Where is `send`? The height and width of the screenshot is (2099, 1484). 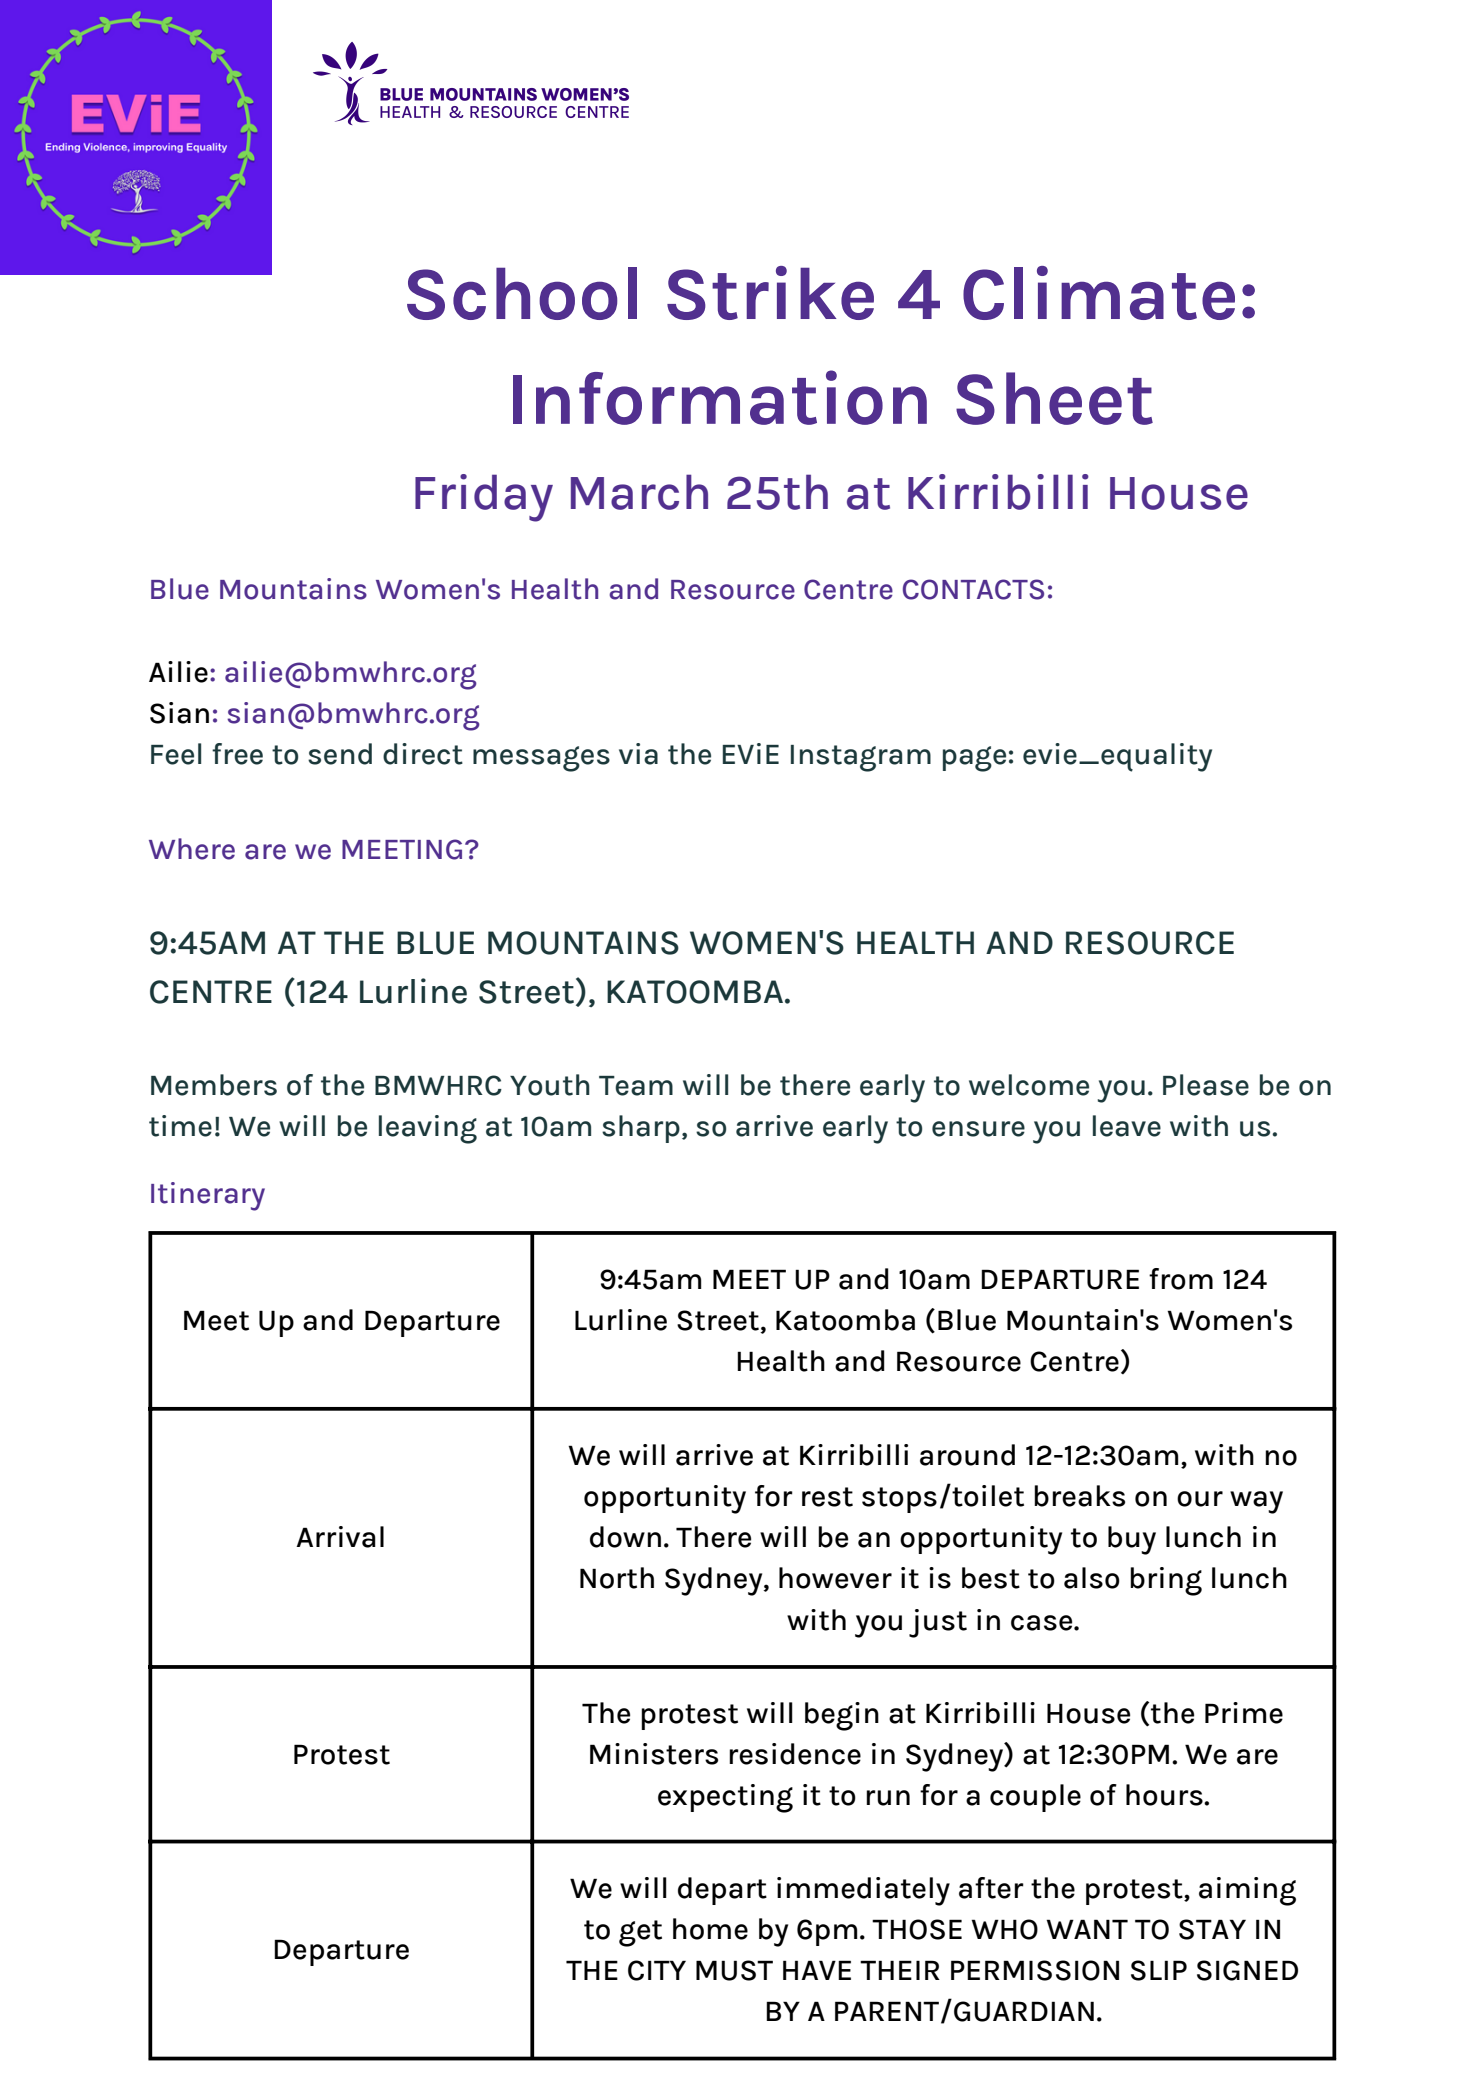 send is located at coordinates (340, 754).
